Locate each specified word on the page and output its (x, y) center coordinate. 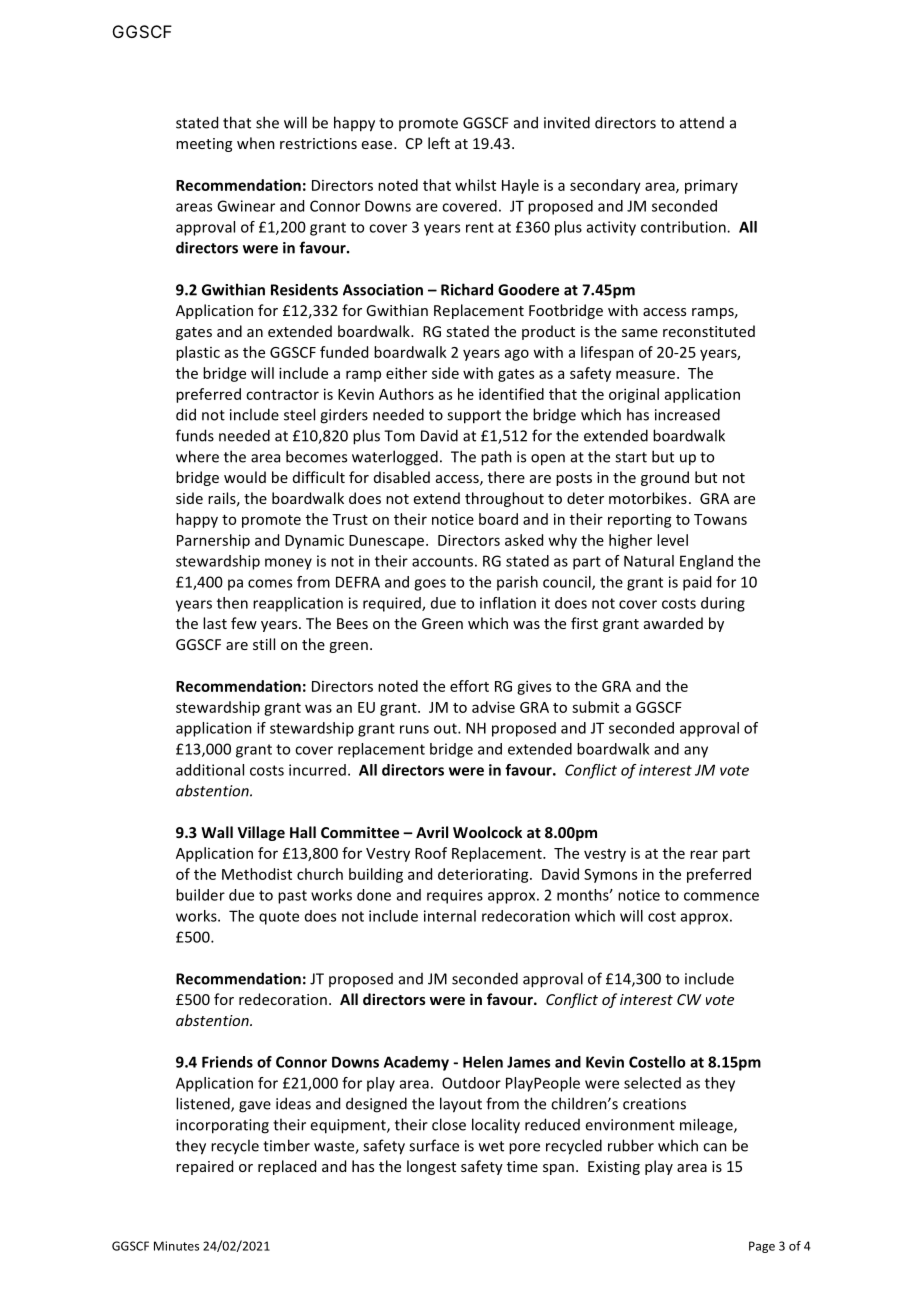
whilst (475, 185)
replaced (287, 1167)
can (715, 1147)
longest (431, 1167)
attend (702, 123)
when (256, 143)
